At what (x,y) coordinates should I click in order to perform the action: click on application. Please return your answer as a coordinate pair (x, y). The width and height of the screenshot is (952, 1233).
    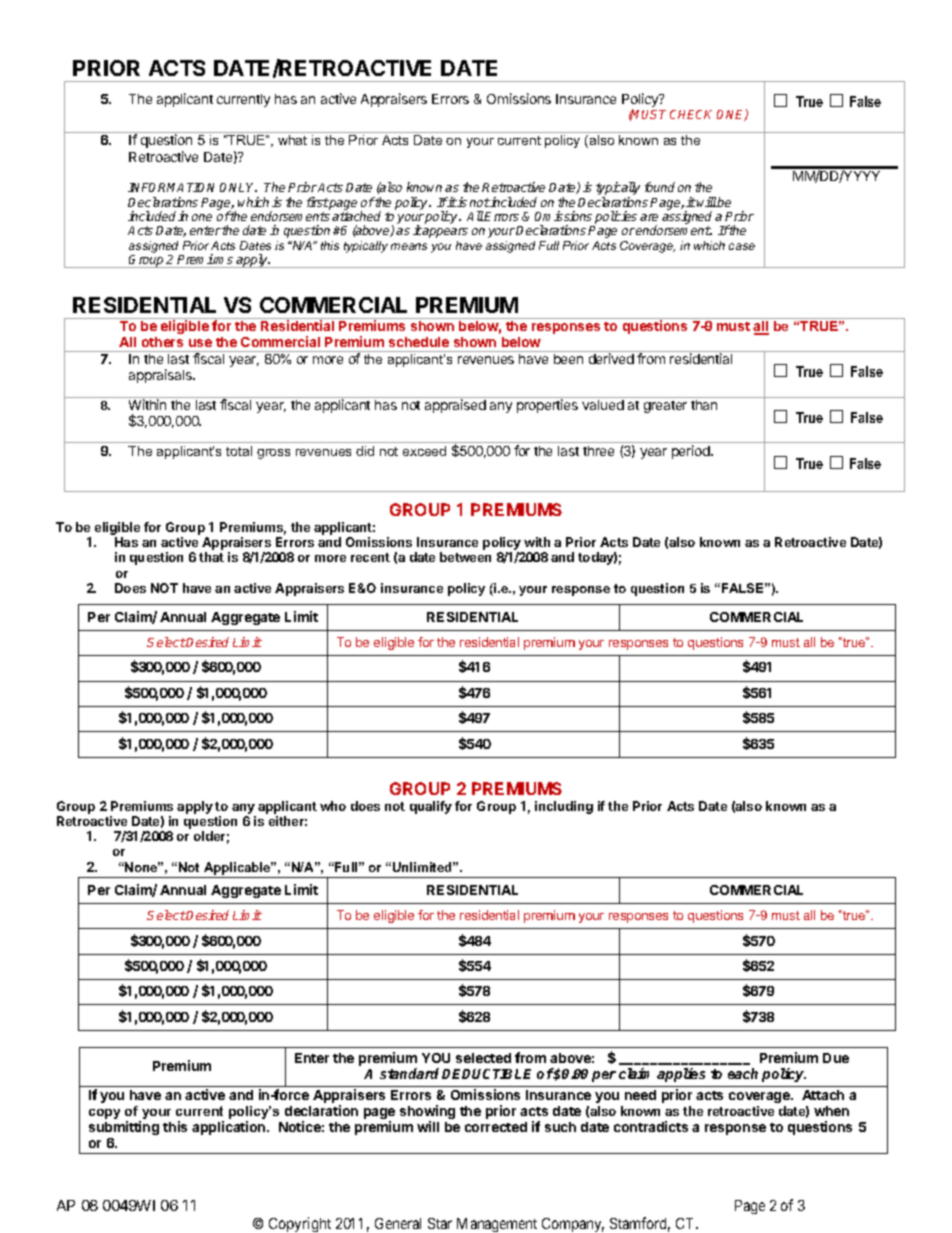
    Looking at the image, I should click on (230, 1128).
